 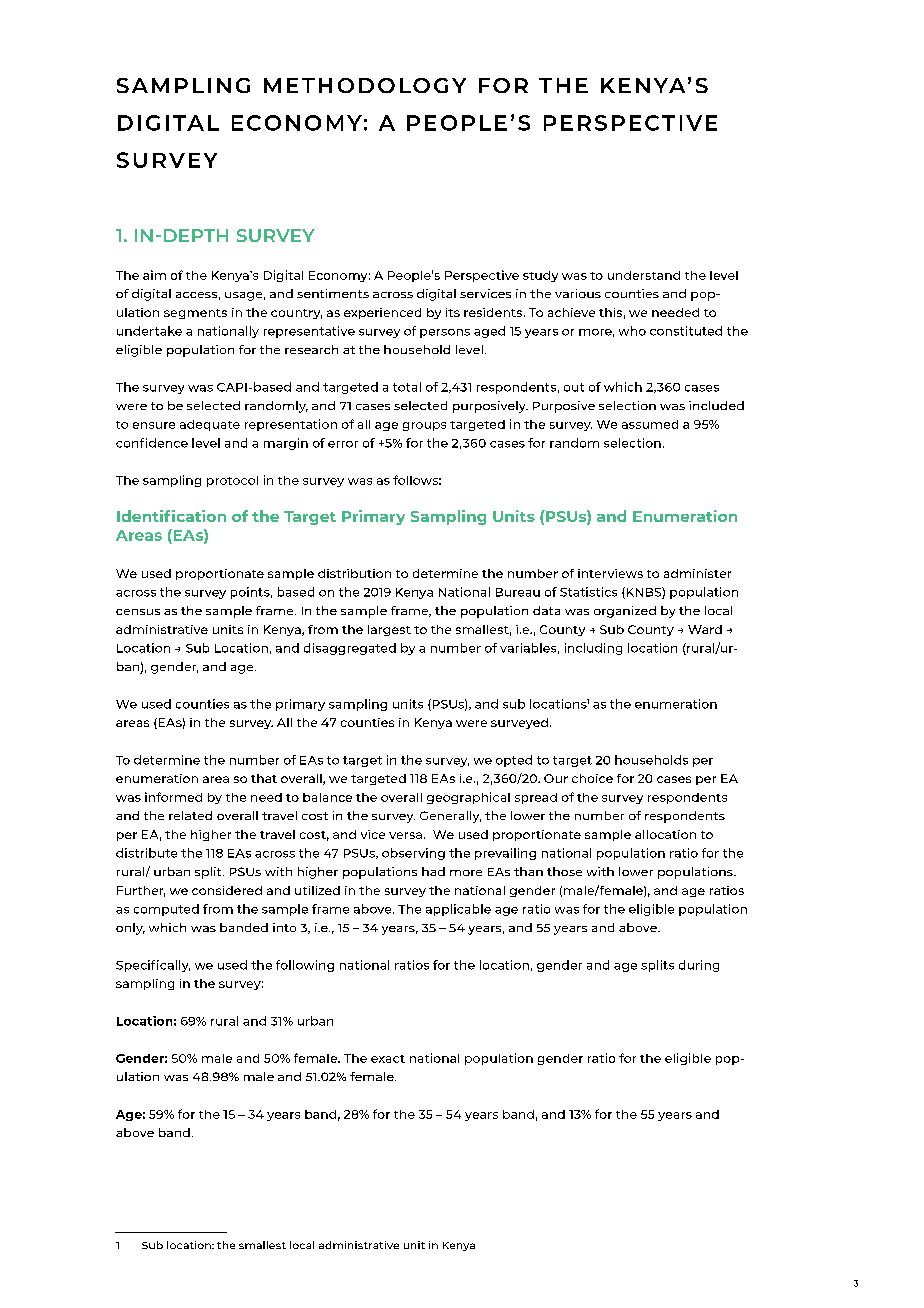 I want to click on Specifically, so click(x=153, y=966).
